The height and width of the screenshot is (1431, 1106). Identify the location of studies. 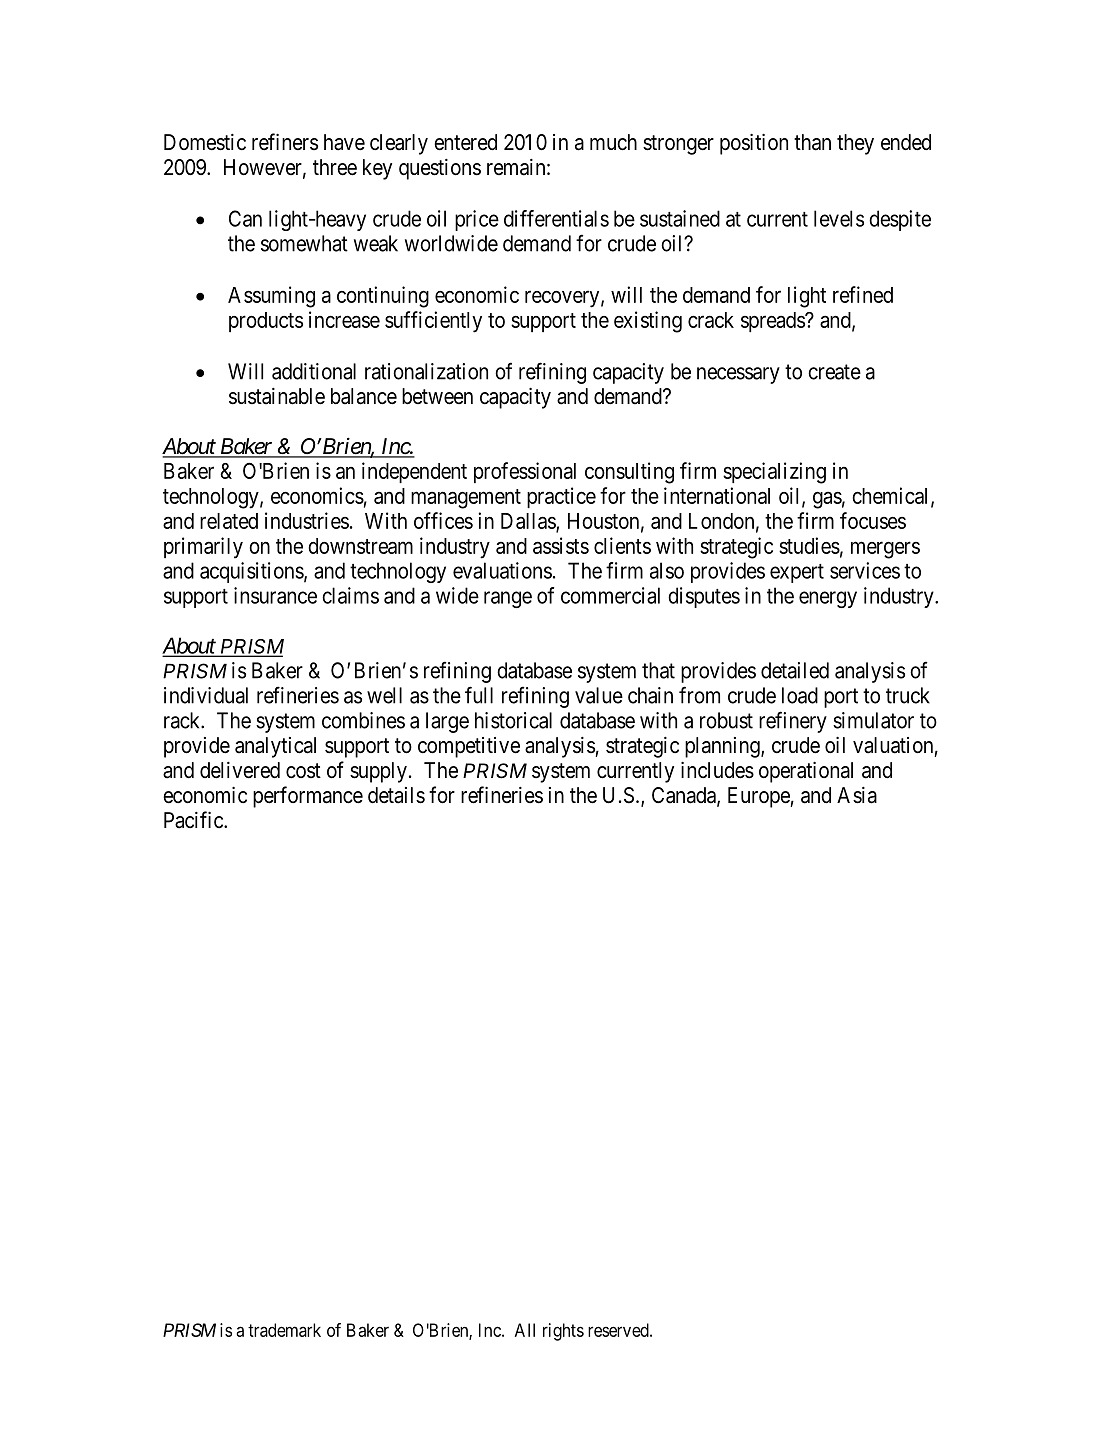
(809, 545).
